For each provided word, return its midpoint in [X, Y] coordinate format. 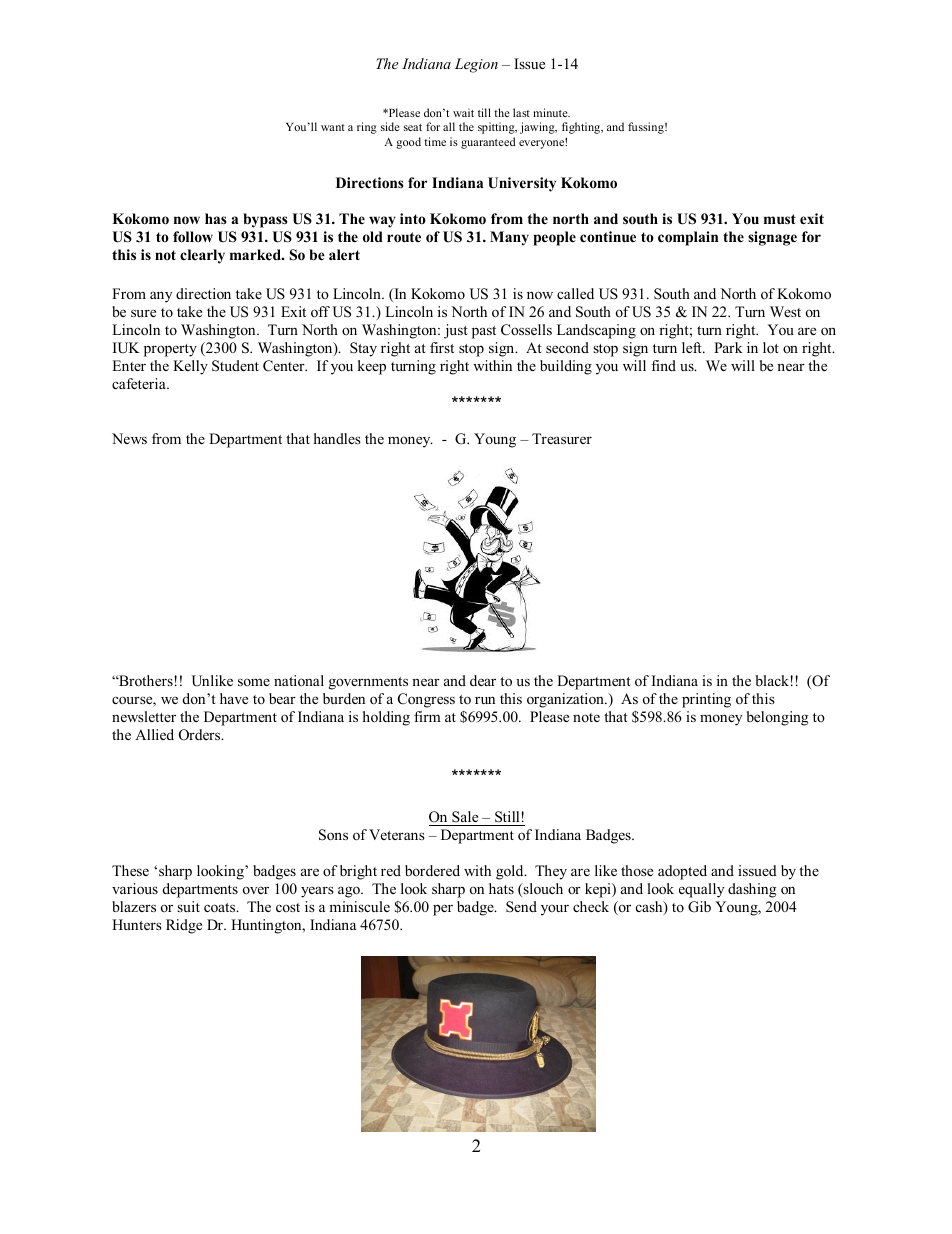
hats [501, 888]
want [333, 127]
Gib [699, 907]
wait [463, 112]
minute [551, 112]
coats [221, 907]
